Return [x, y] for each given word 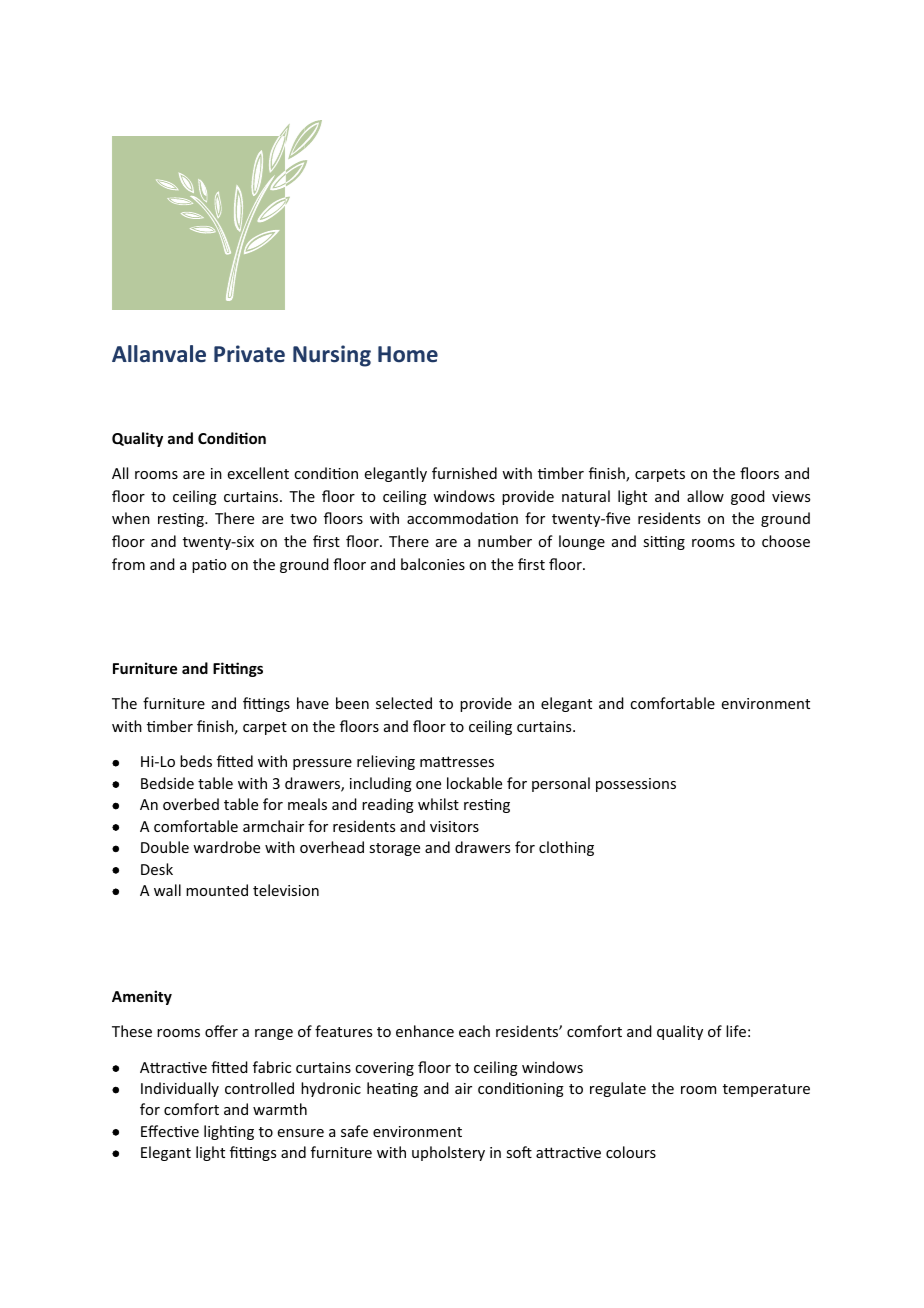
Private [249, 354]
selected [404, 703]
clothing [566, 848]
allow [705, 496]
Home [408, 354]
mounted [217, 890]
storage [394, 849]
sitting [664, 543]
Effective [170, 1131]
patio [209, 566]
